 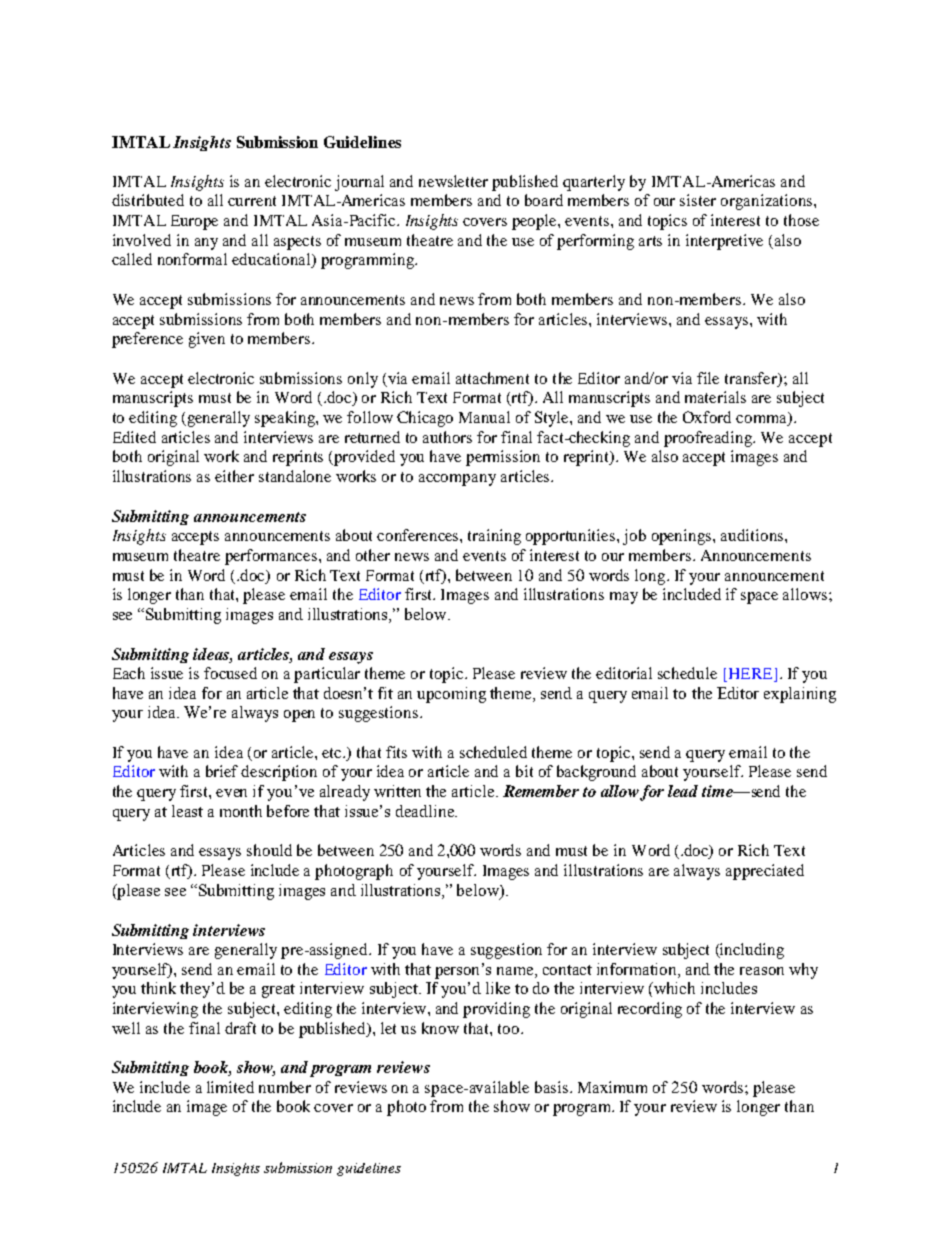 What do you see at coordinates (134, 437) in the screenshot?
I see `Edited` at bounding box center [134, 437].
